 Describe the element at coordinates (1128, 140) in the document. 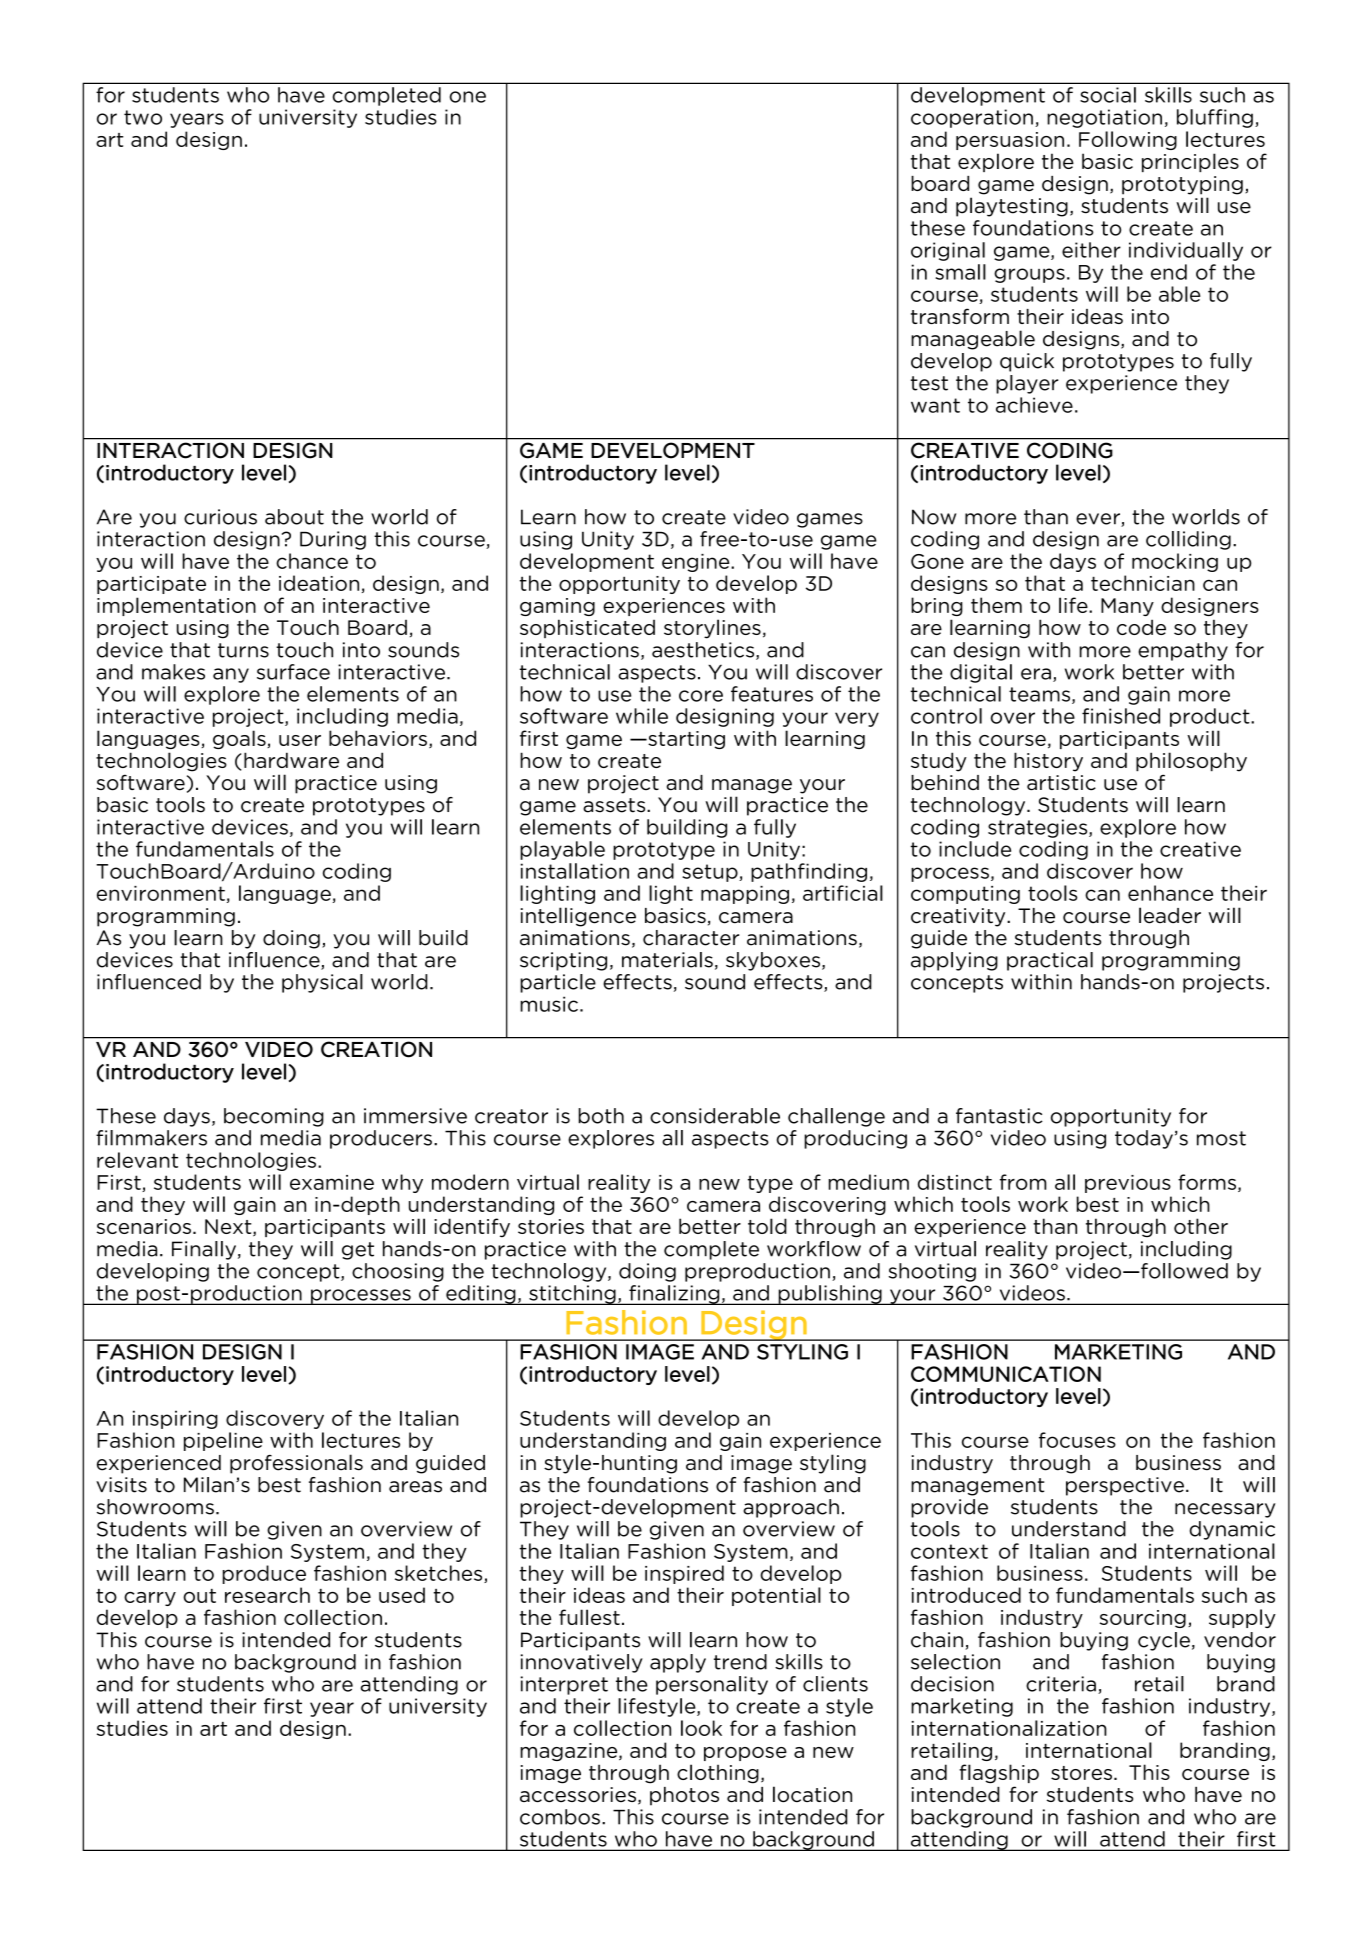

I see `Following` at that location.
